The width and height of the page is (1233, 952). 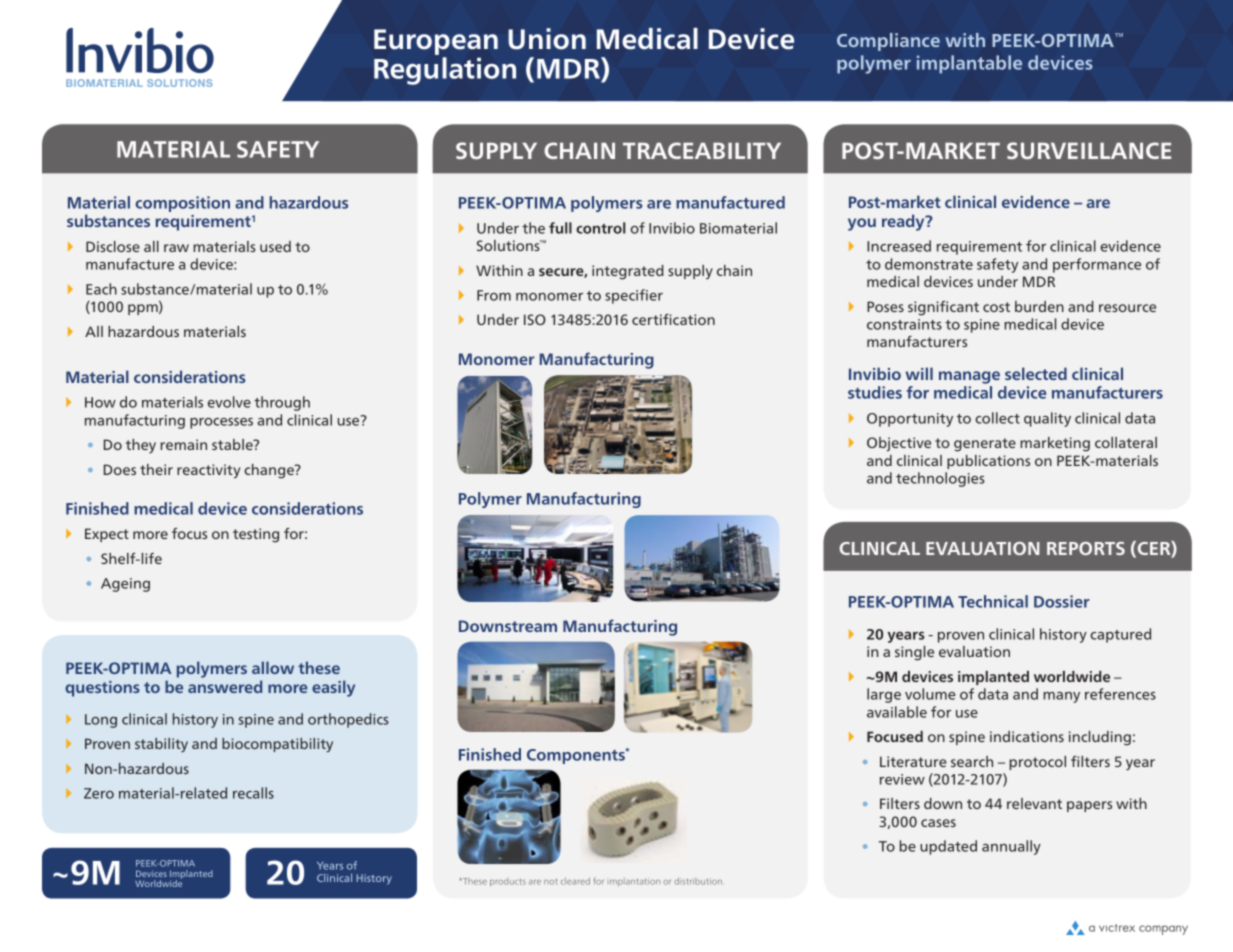 I want to click on studies, so click(x=875, y=392).
